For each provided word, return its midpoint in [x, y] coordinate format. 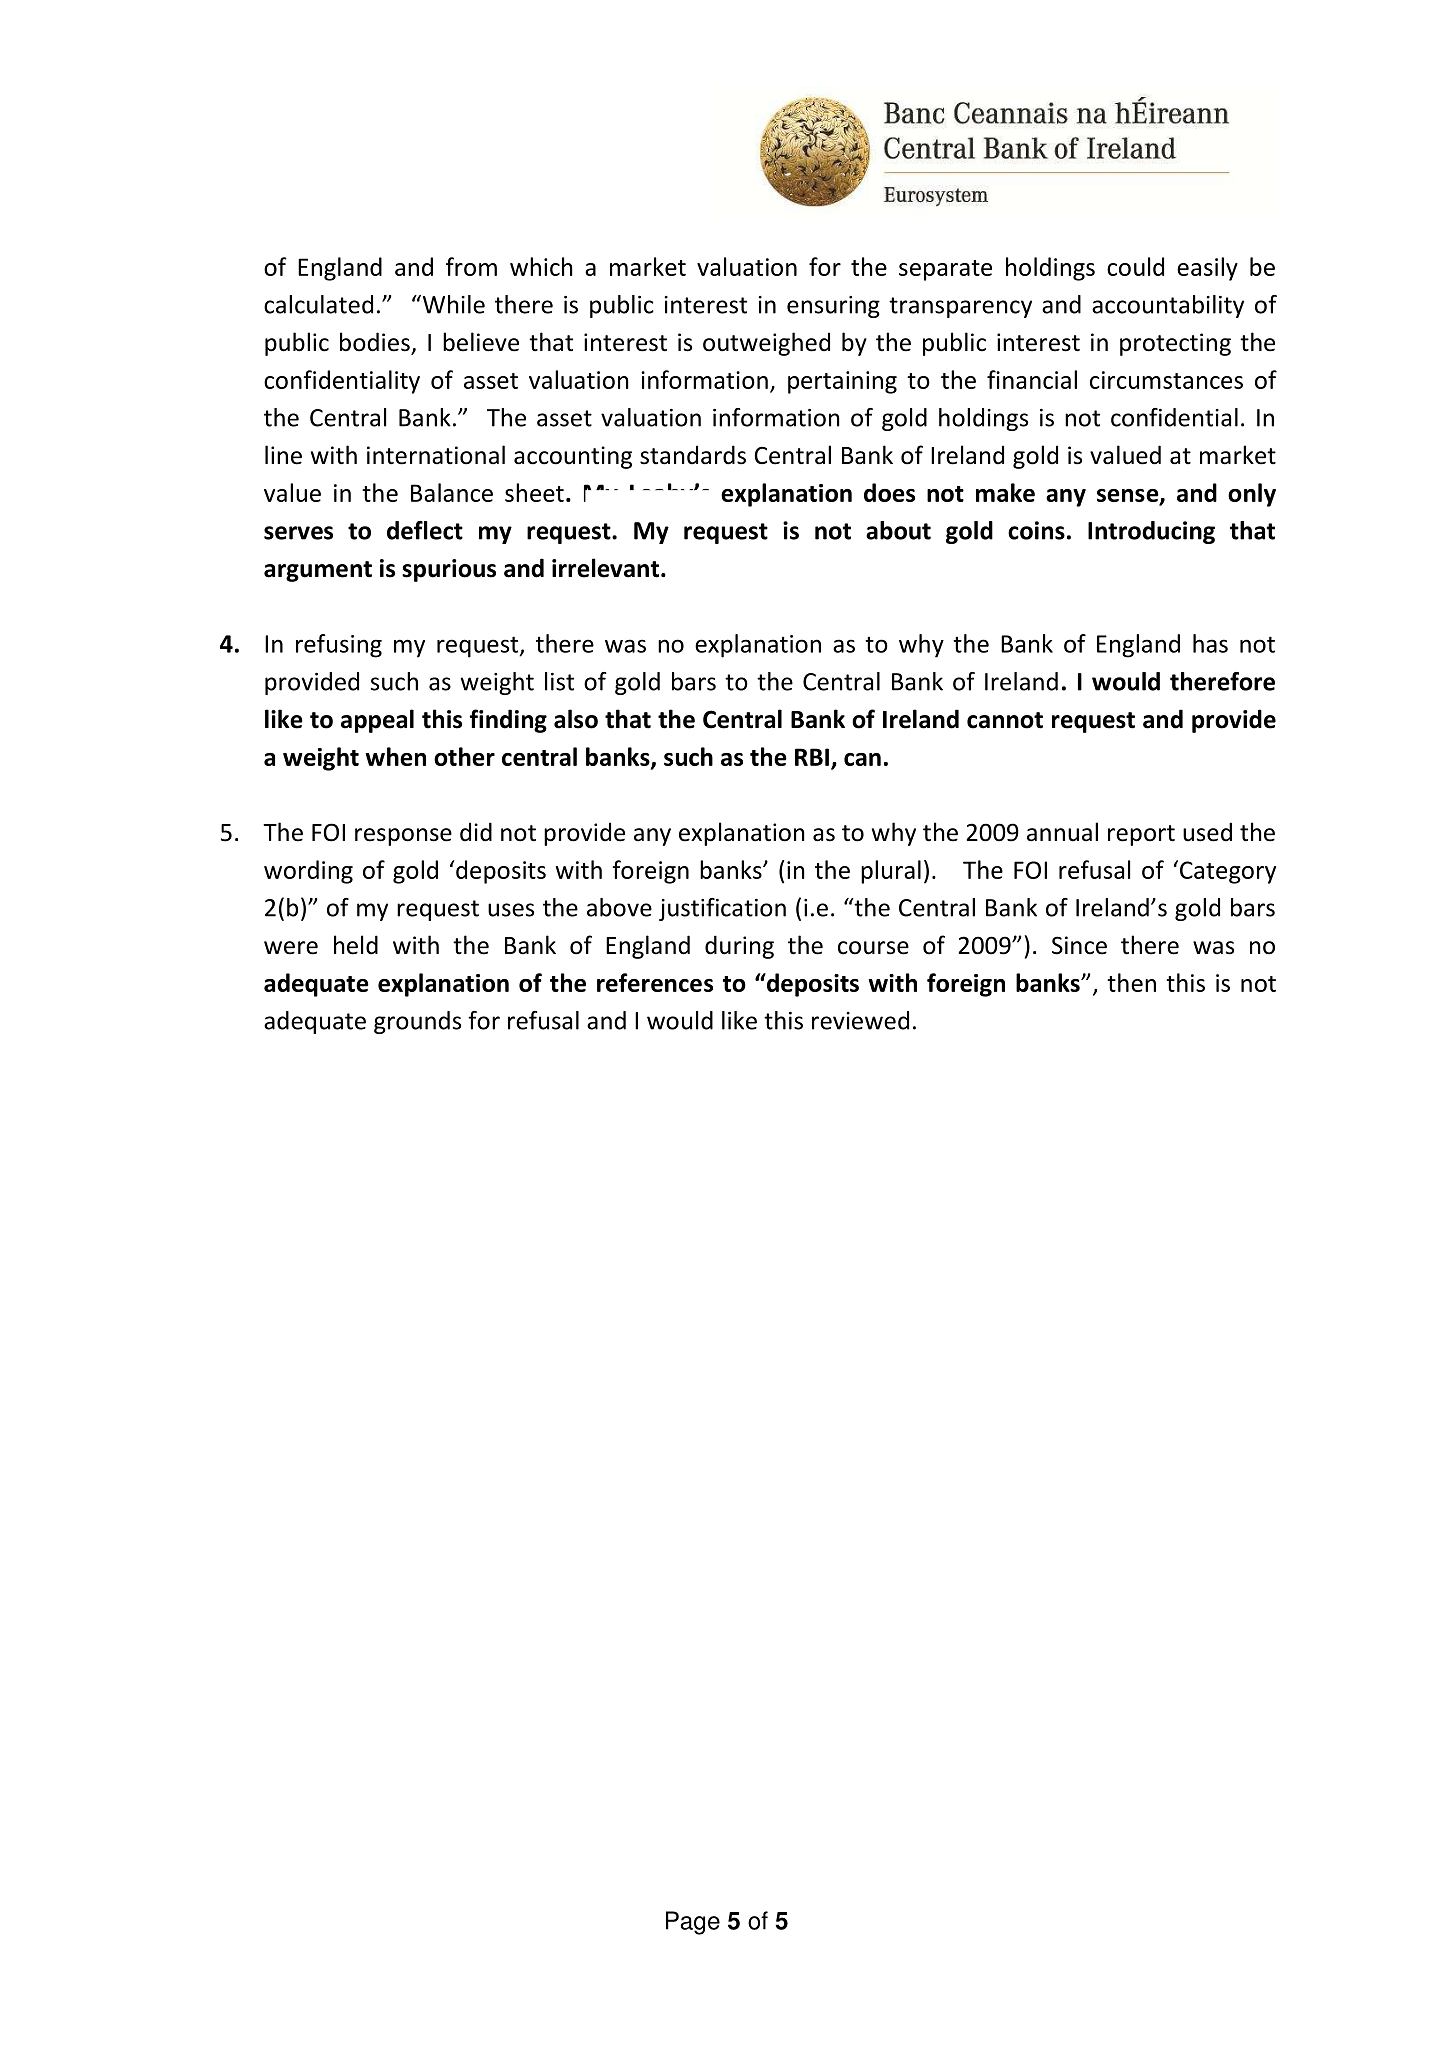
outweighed [766, 344]
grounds [417, 1022]
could [1135, 266]
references [655, 982]
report [1141, 835]
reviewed [860, 1020]
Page [693, 1923]
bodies [376, 343]
